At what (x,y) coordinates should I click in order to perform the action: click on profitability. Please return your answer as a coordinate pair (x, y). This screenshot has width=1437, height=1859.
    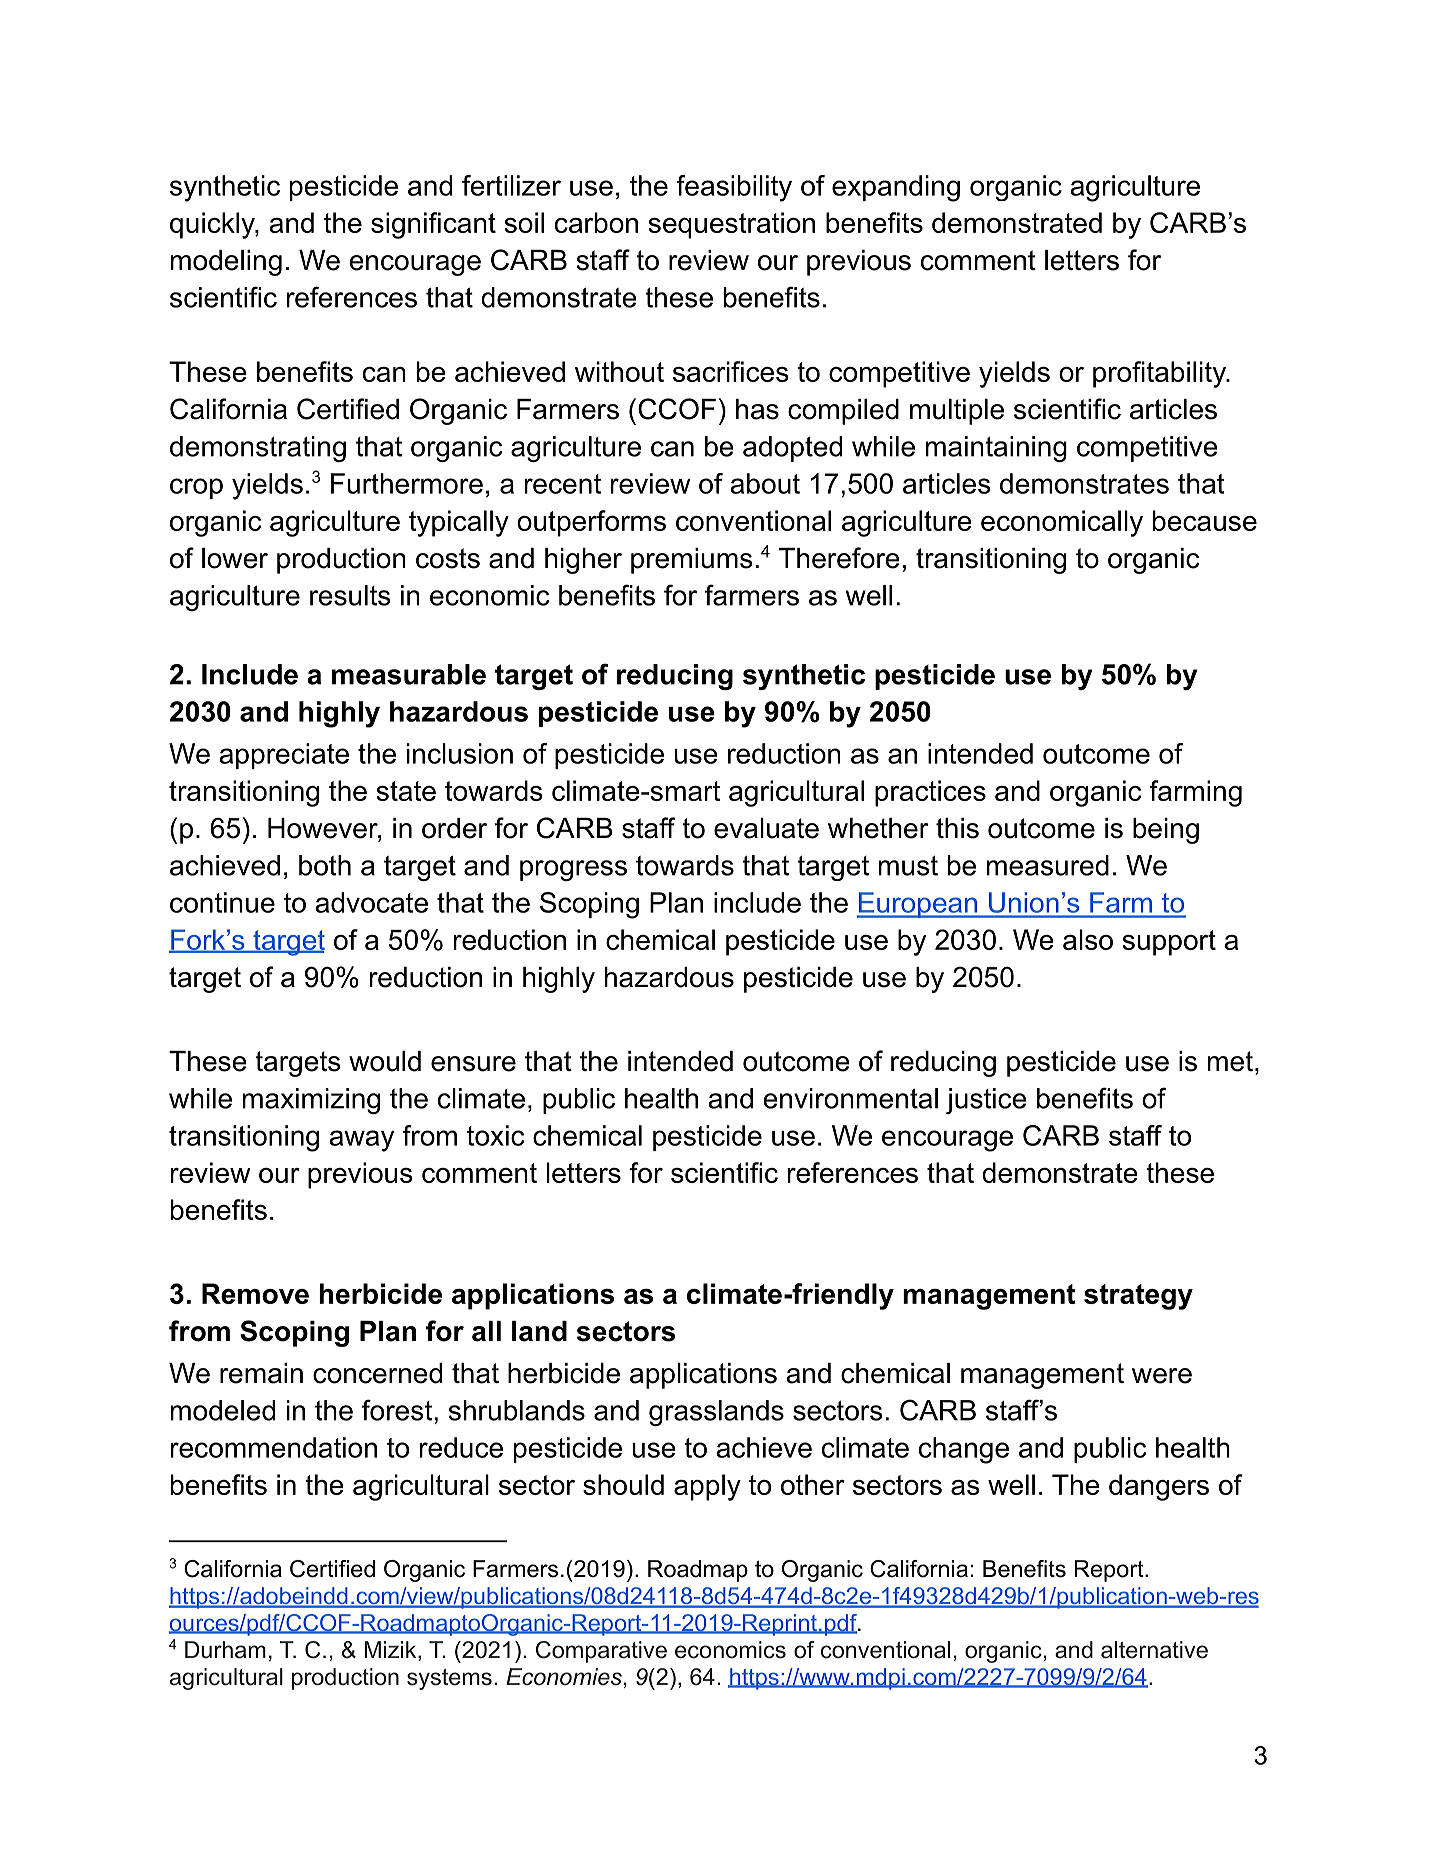
    Looking at the image, I should click on (1160, 374).
